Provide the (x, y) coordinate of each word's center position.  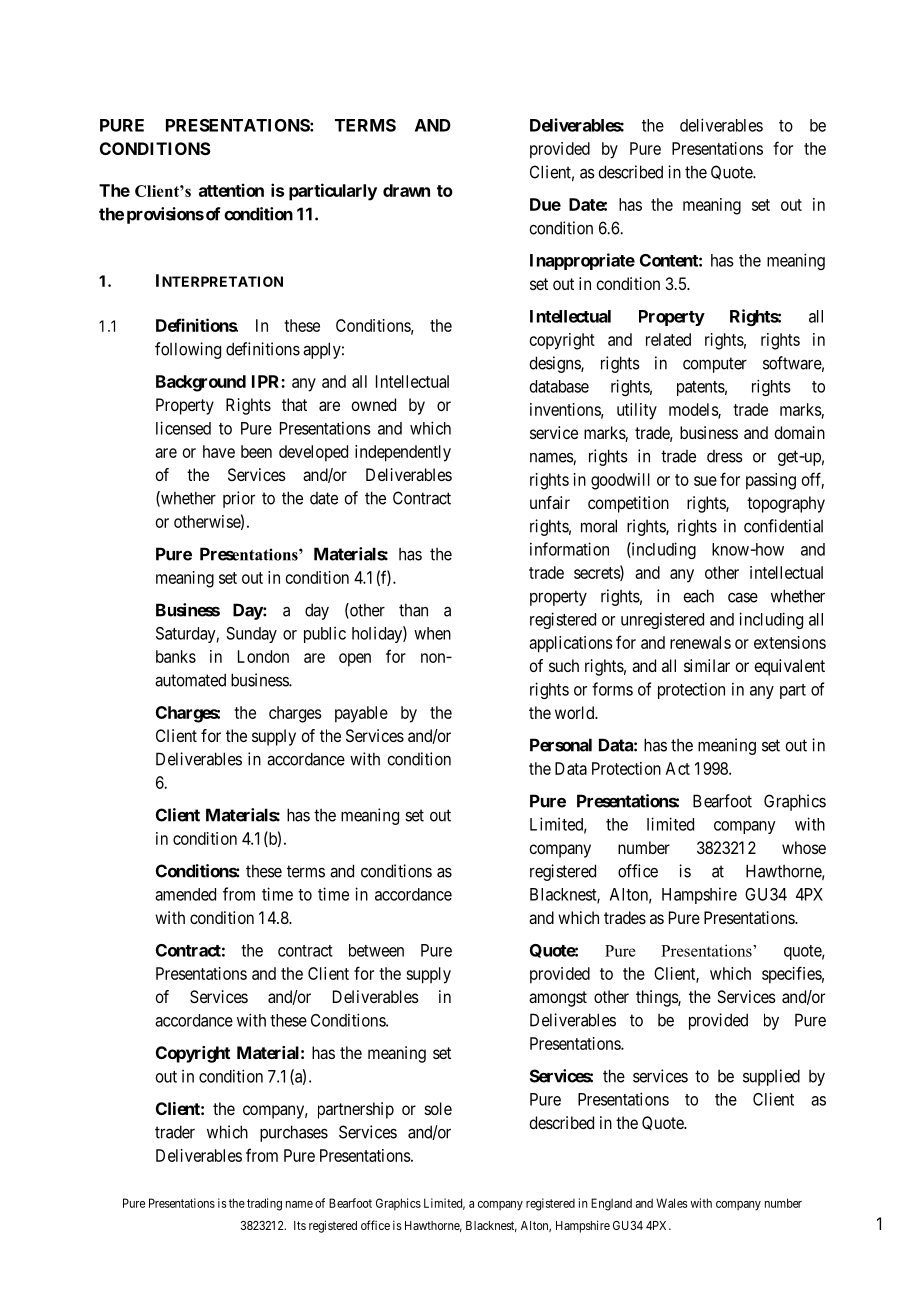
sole (438, 1108)
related (668, 339)
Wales (671, 1203)
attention (231, 190)
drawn (406, 190)
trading (264, 1204)
